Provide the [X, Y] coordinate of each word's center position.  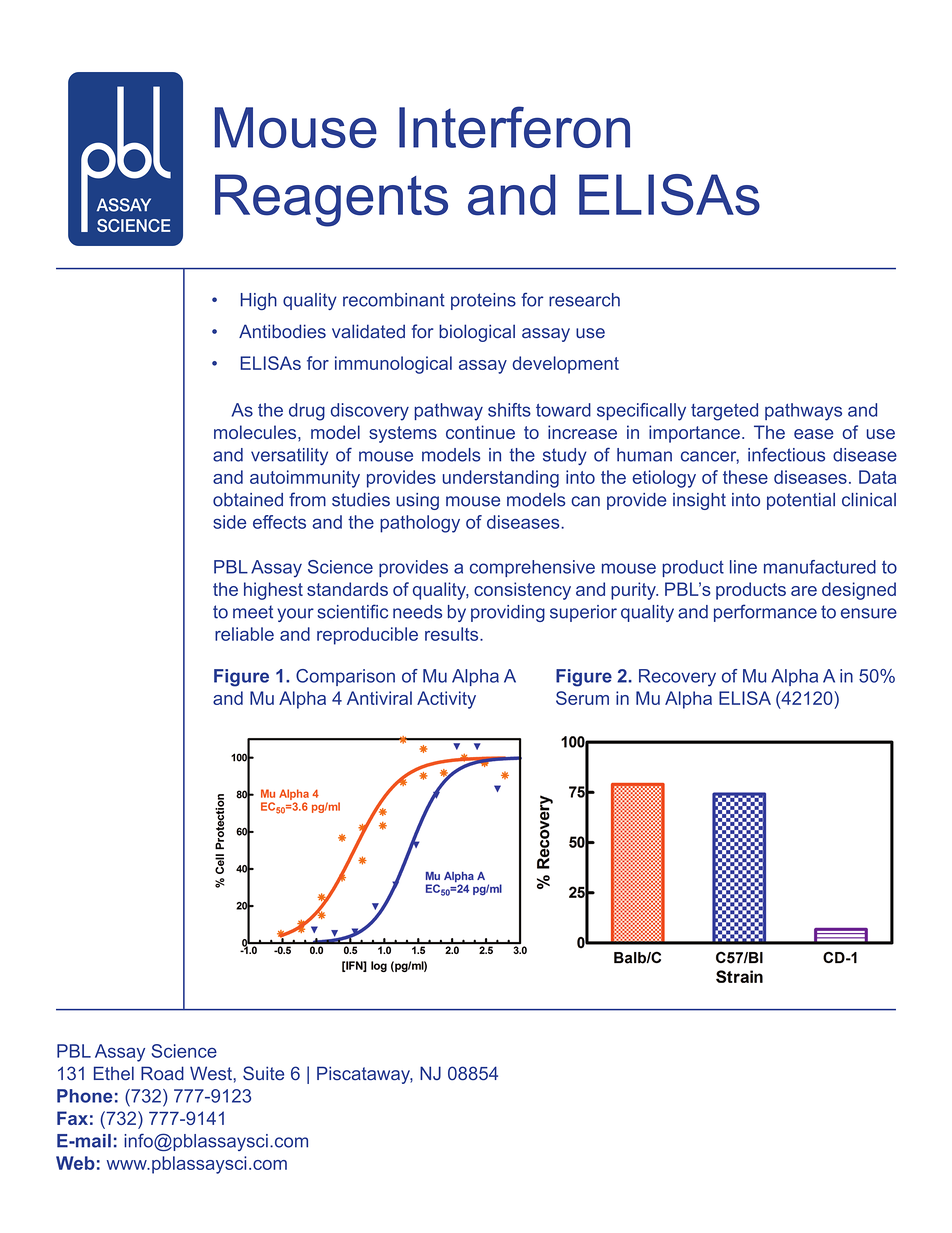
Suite [263, 1073]
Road [162, 1073]
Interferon [514, 127]
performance [765, 613]
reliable [244, 634]
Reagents [331, 200]
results [453, 634]
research [584, 300]
